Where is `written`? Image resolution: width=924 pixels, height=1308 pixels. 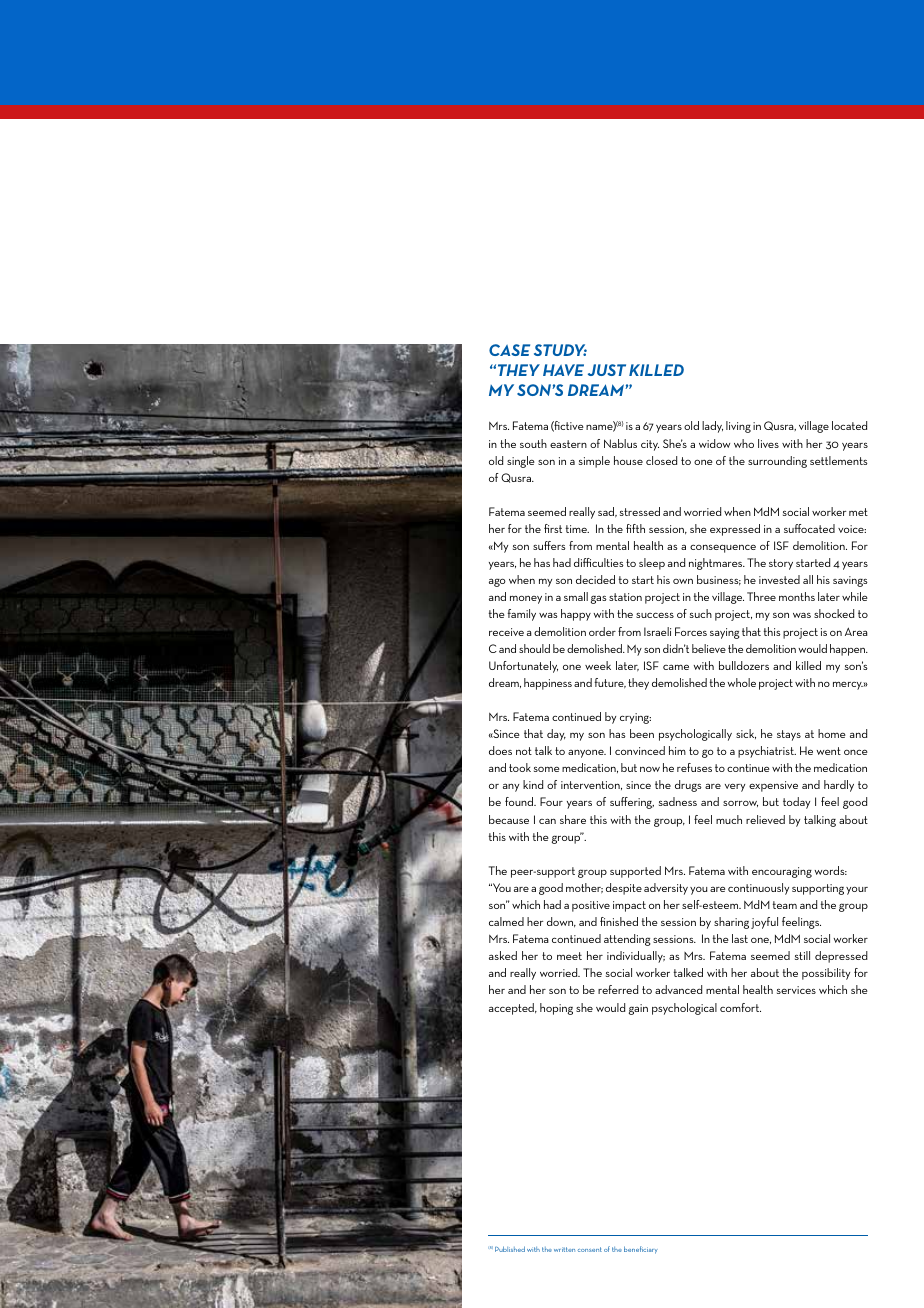
written is located at coordinates (564, 1249).
